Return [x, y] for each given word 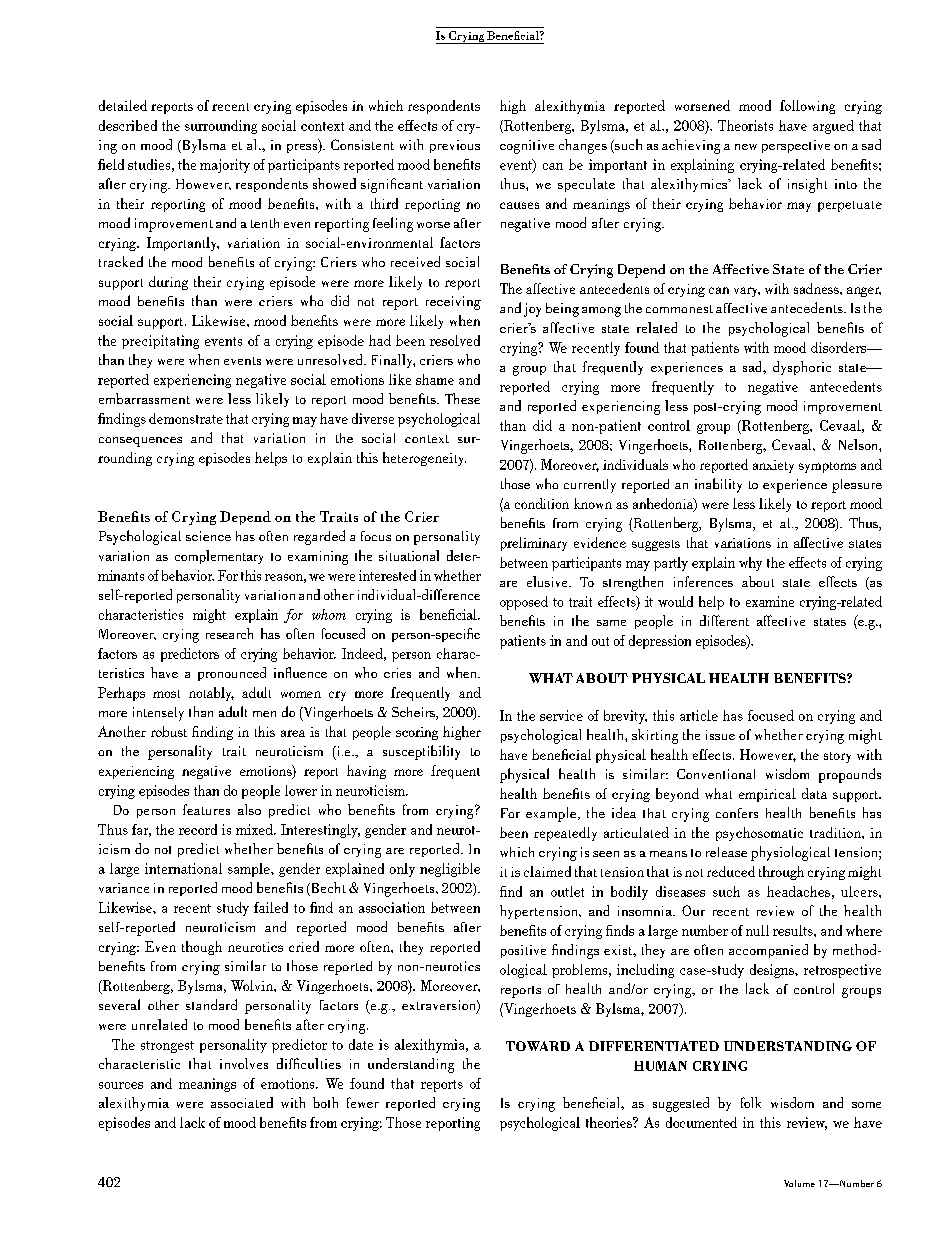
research [229, 633]
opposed [524, 603]
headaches [798, 891]
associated [242, 1102]
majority [225, 166]
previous [455, 146]
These [462, 398]
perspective [796, 146]
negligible [450, 870]
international [183, 868]
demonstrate [186, 418]
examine [770, 601]
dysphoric [802, 368]
